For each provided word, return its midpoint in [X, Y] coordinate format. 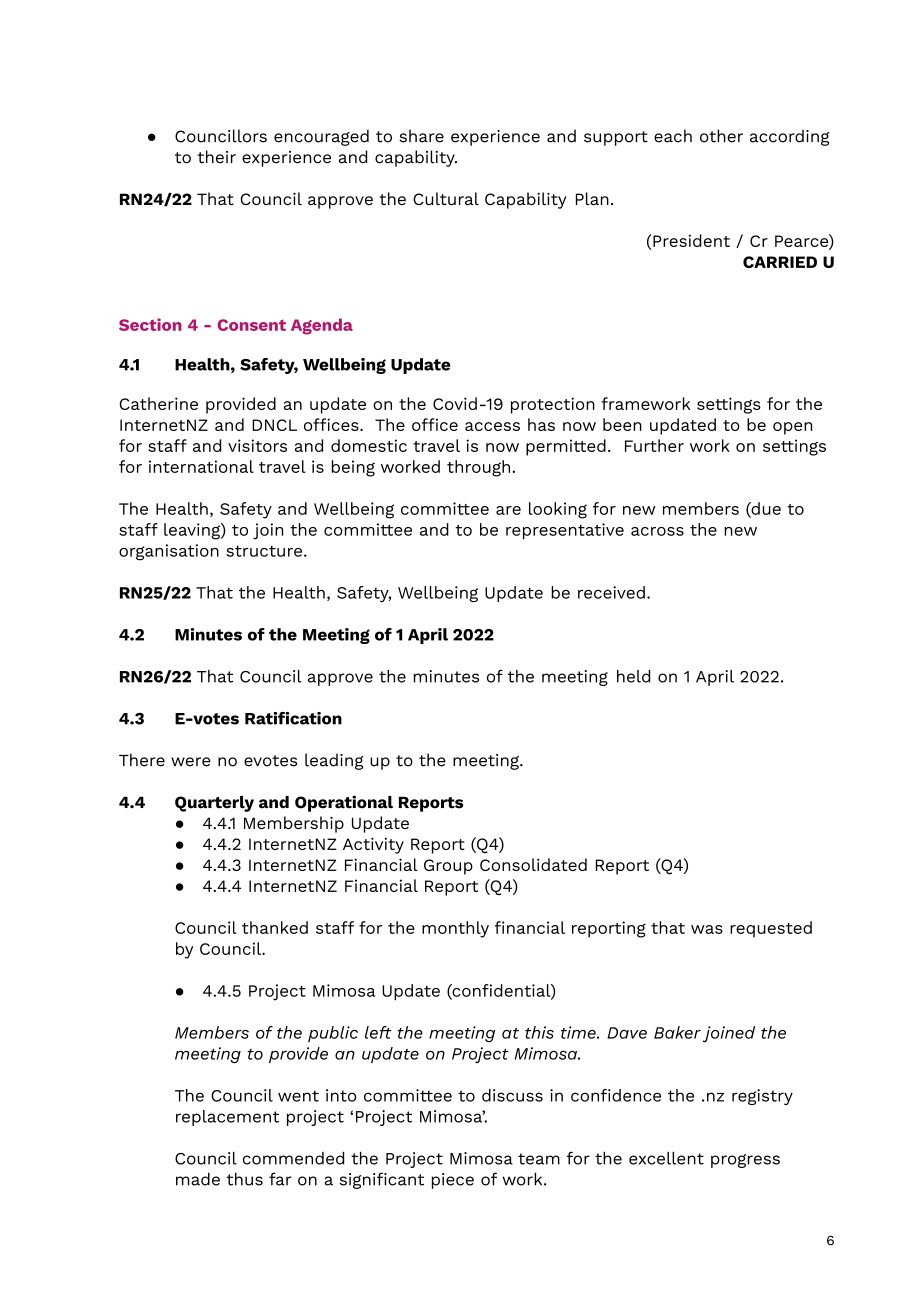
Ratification [293, 718]
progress [745, 1161]
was [707, 929]
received [611, 592]
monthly [455, 929]
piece [453, 1181]
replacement [227, 1118]
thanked [275, 927]
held [633, 676]
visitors [257, 445]
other [721, 136]
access [492, 426]
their [217, 157]
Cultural [446, 198]
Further [654, 445]
